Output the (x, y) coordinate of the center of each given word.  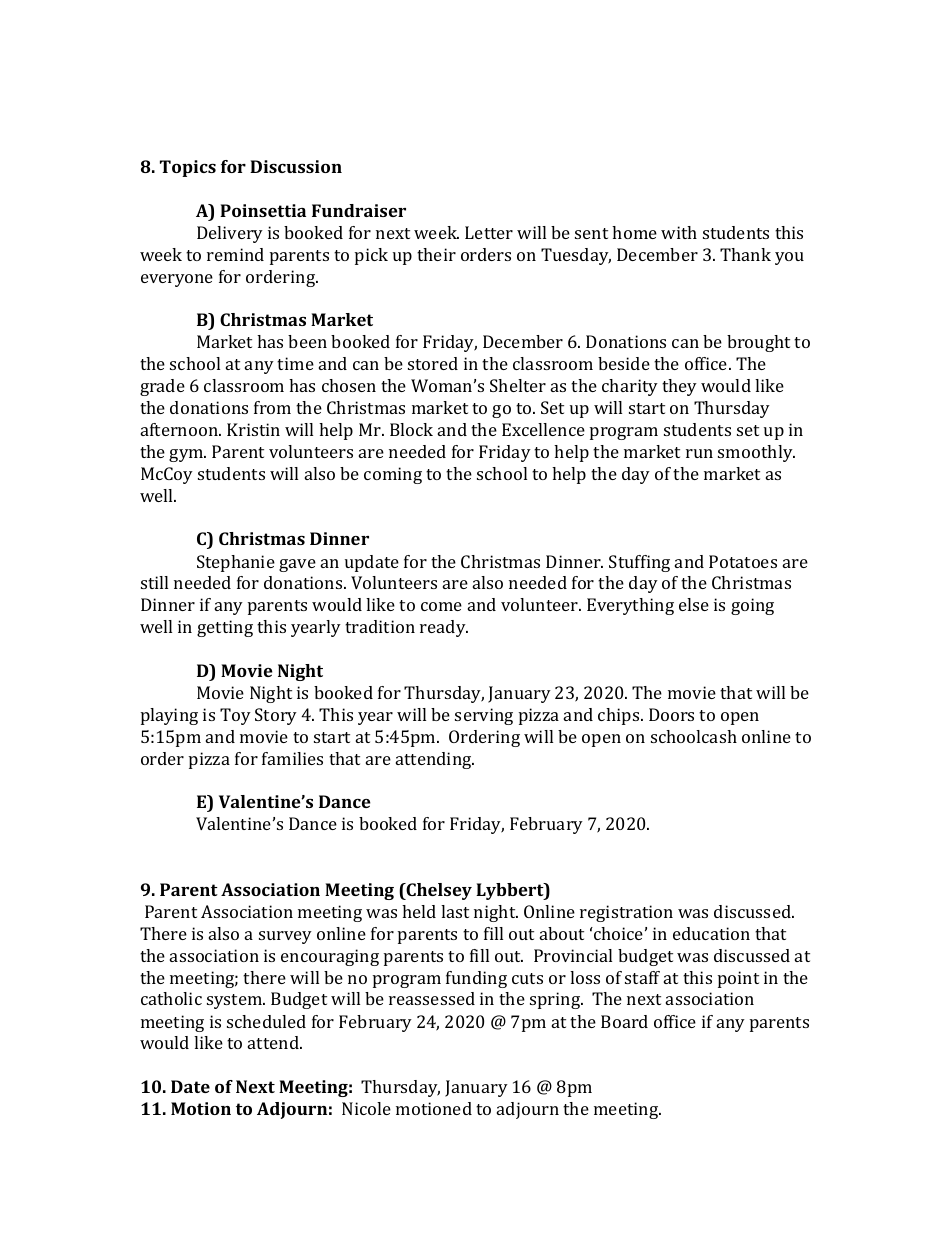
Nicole (366, 1108)
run (699, 453)
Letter (489, 232)
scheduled (266, 1021)
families (292, 758)
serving (484, 716)
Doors (671, 714)
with (679, 232)
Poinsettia (263, 210)
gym (187, 455)
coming (393, 475)
